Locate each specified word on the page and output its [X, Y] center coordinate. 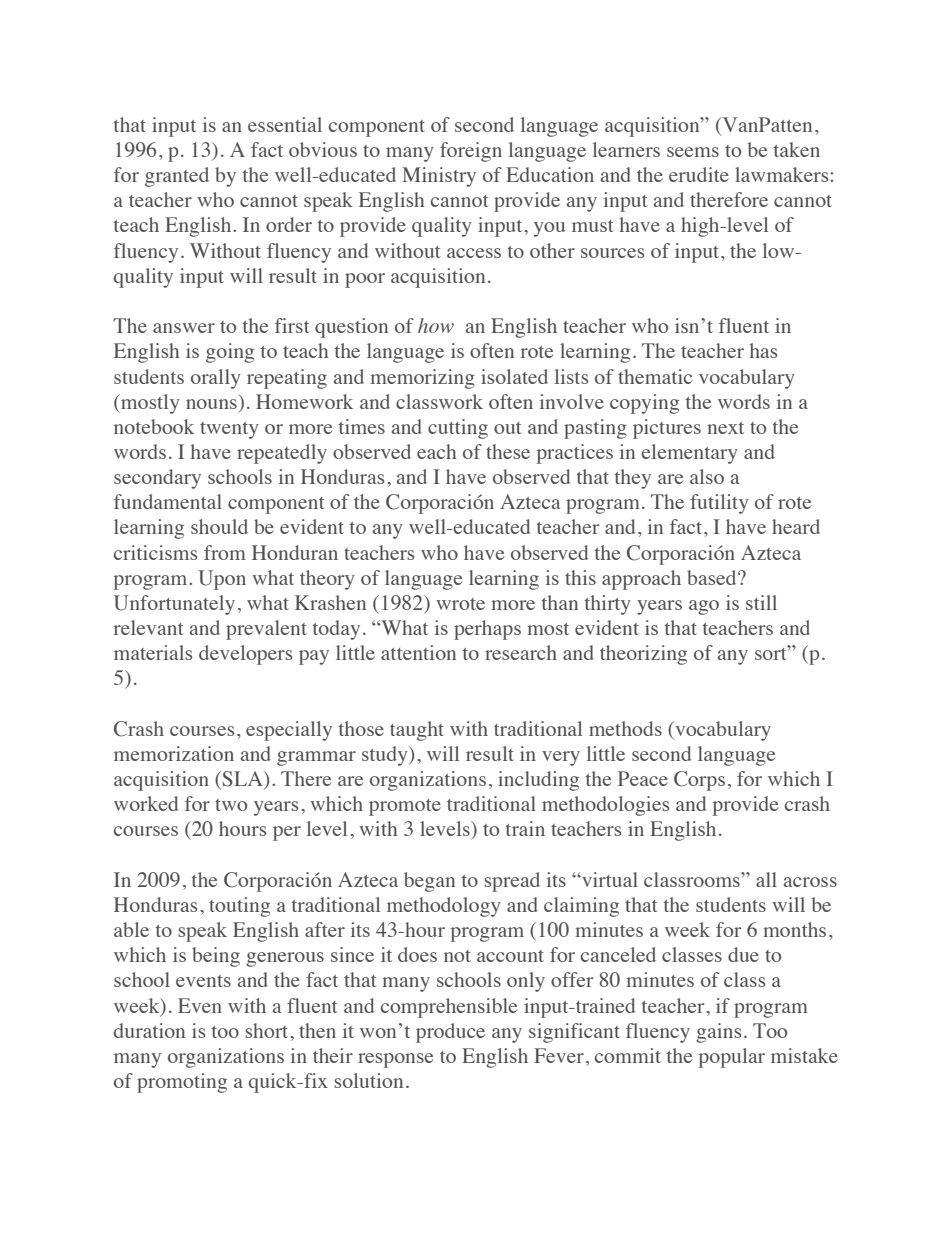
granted [177, 177]
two [231, 805]
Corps [699, 781]
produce [450, 1033]
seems [693, 152]
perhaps [487, 630]
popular [732, 1058]
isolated [514, 376]
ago [704, 607]
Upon [222, 580]
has [763, 350]
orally [216, 379]
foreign [471, 152]
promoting [182, 1083]
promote [405, 807]
